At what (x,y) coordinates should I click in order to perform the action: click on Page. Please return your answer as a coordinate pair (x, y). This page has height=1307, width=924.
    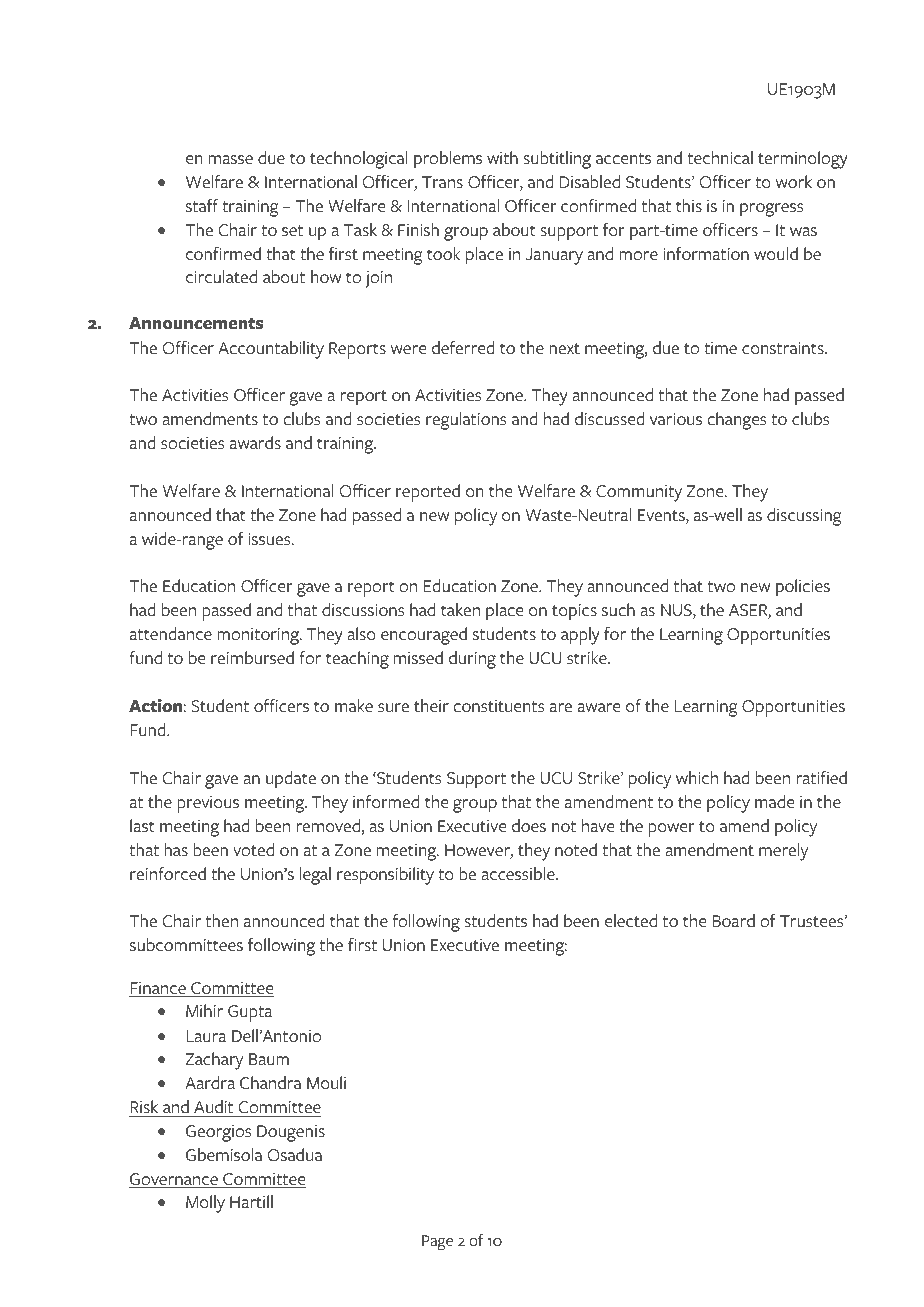
    Looking at the image, I should click on (437, 1243).
